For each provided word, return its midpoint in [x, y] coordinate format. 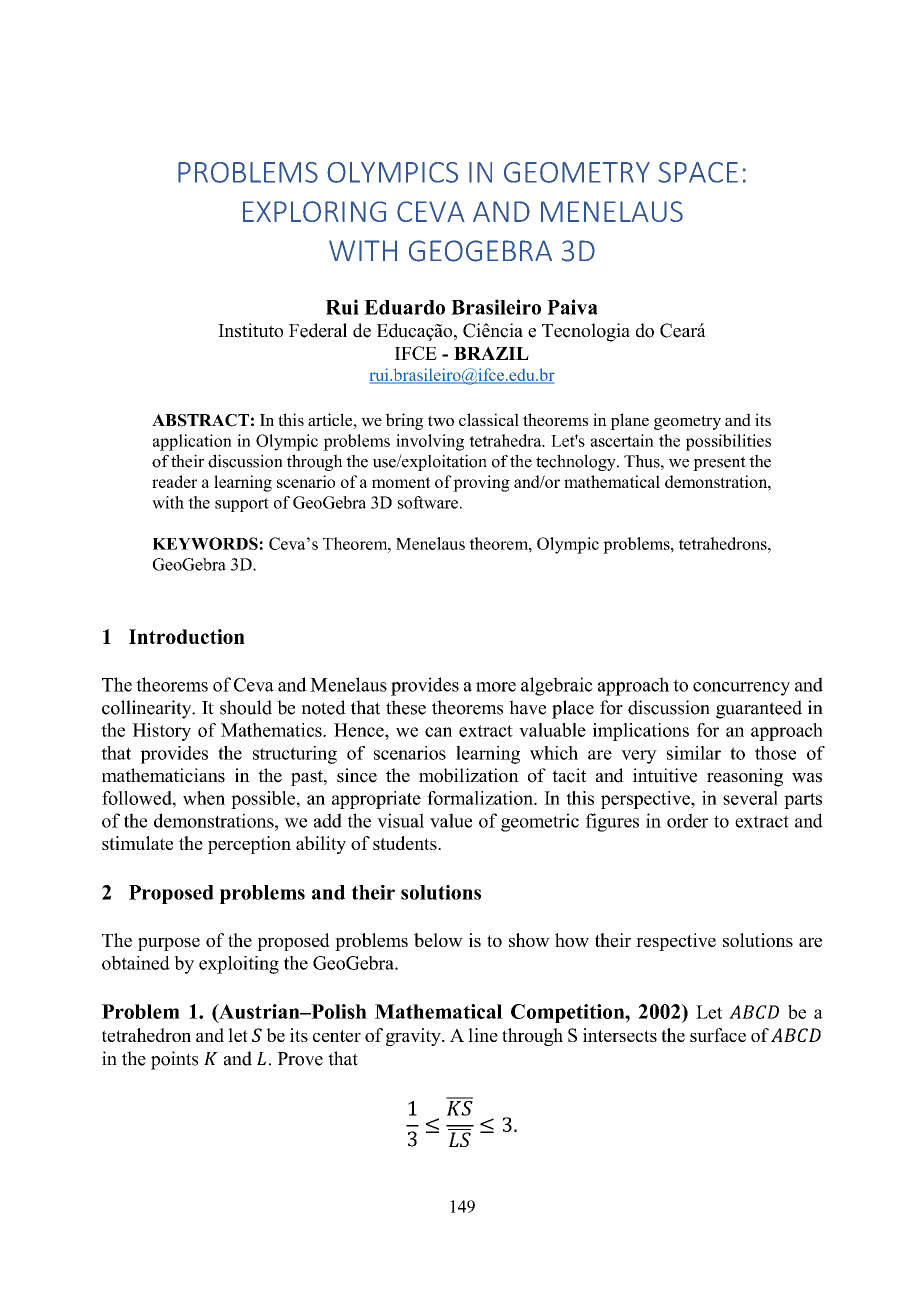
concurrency [741, 689]
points [174, 1060]
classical [489, 419]
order [687, 820]
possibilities [728, 442]
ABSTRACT [200, 420]
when [204, 798]
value [451, 820]
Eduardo [404, 307]
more [496, 687]
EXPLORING [314, 211]
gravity [414, 1037]
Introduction [187, 636]
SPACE [698, 172]
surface [718, 1035]
